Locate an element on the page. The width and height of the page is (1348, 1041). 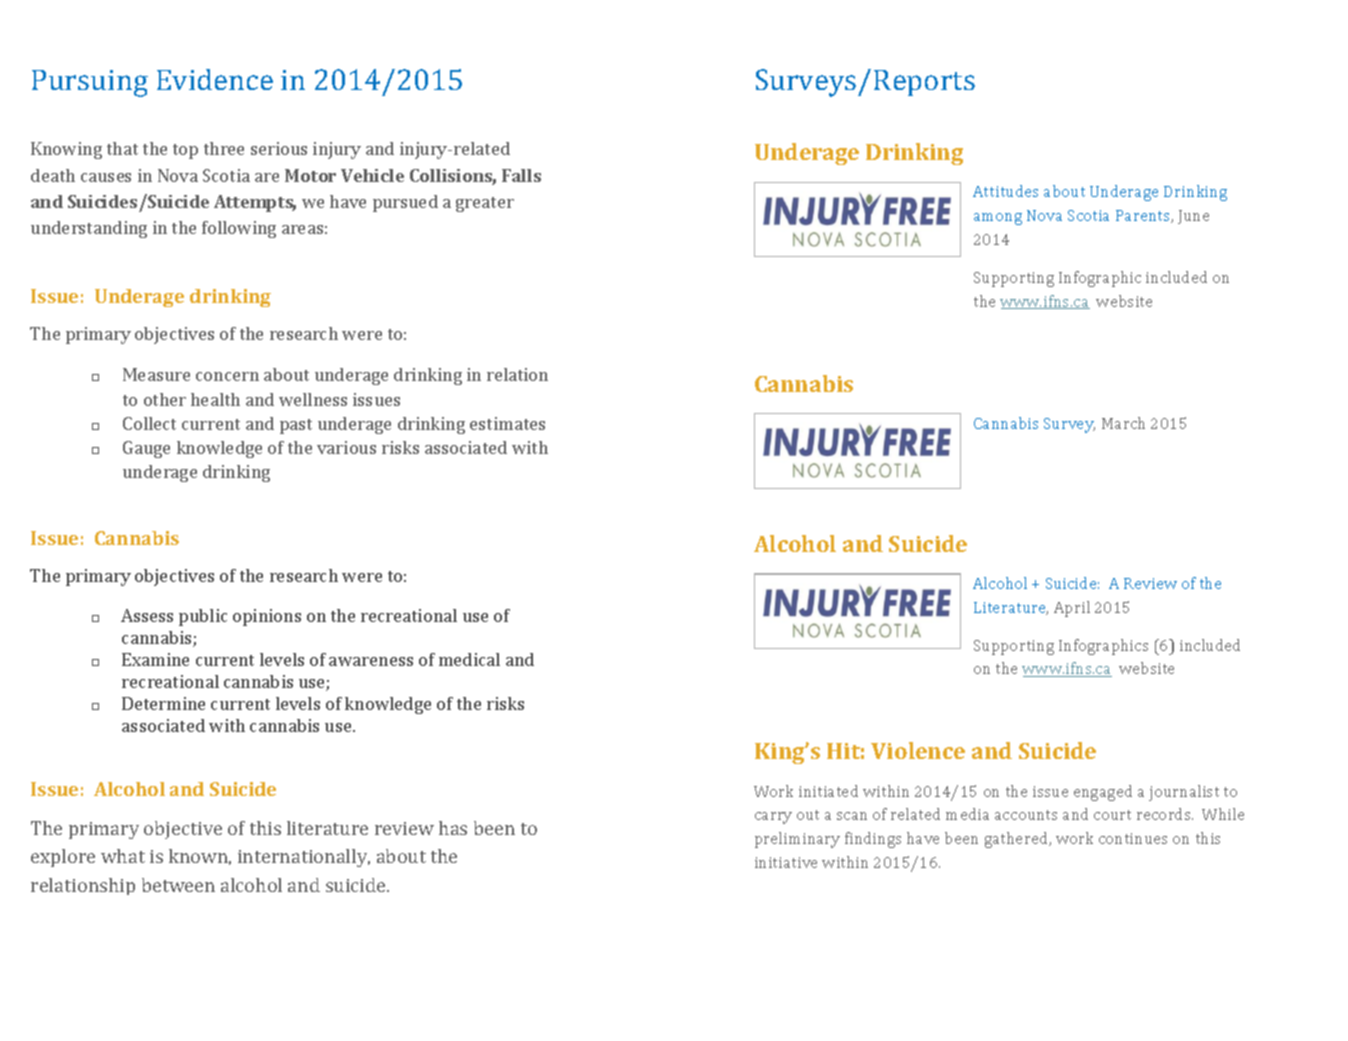
estimates is located at coordinates (507, 423).
